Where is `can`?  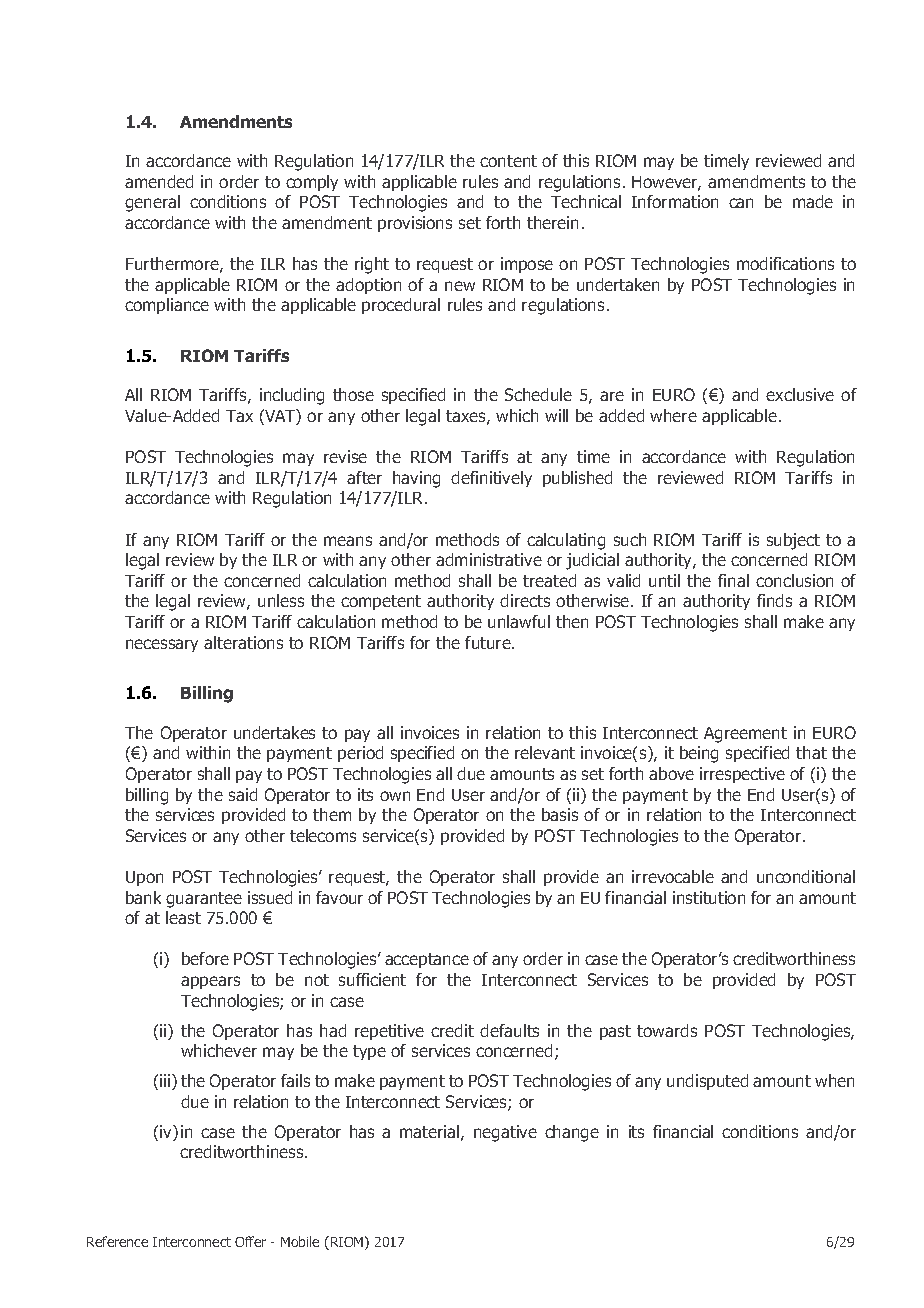
can is located at coordinates (741, 203).
